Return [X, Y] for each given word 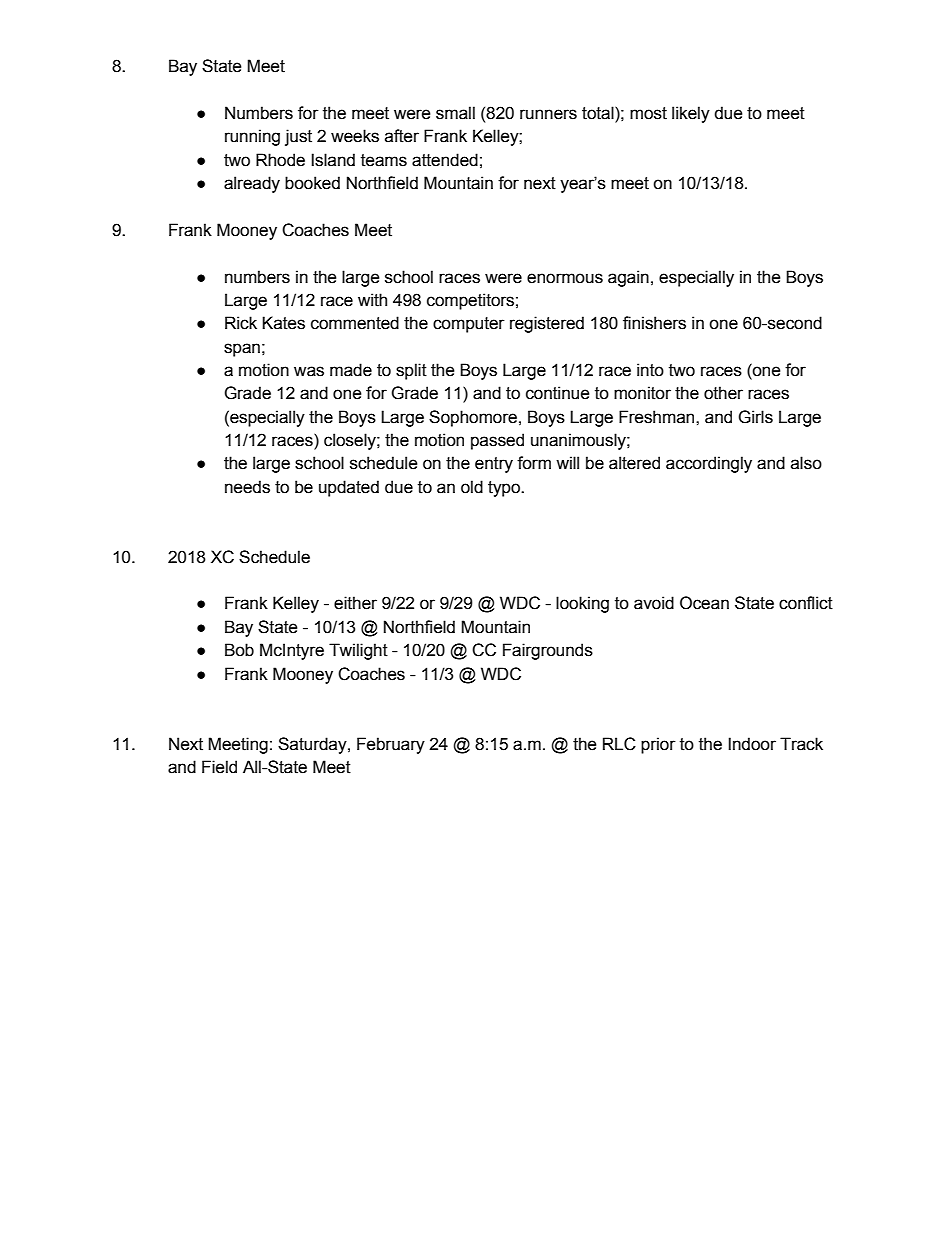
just [298, 137]
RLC [619, 744]
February [391, 745]
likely [691, 114]
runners [548, 114]
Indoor [752, 744]
